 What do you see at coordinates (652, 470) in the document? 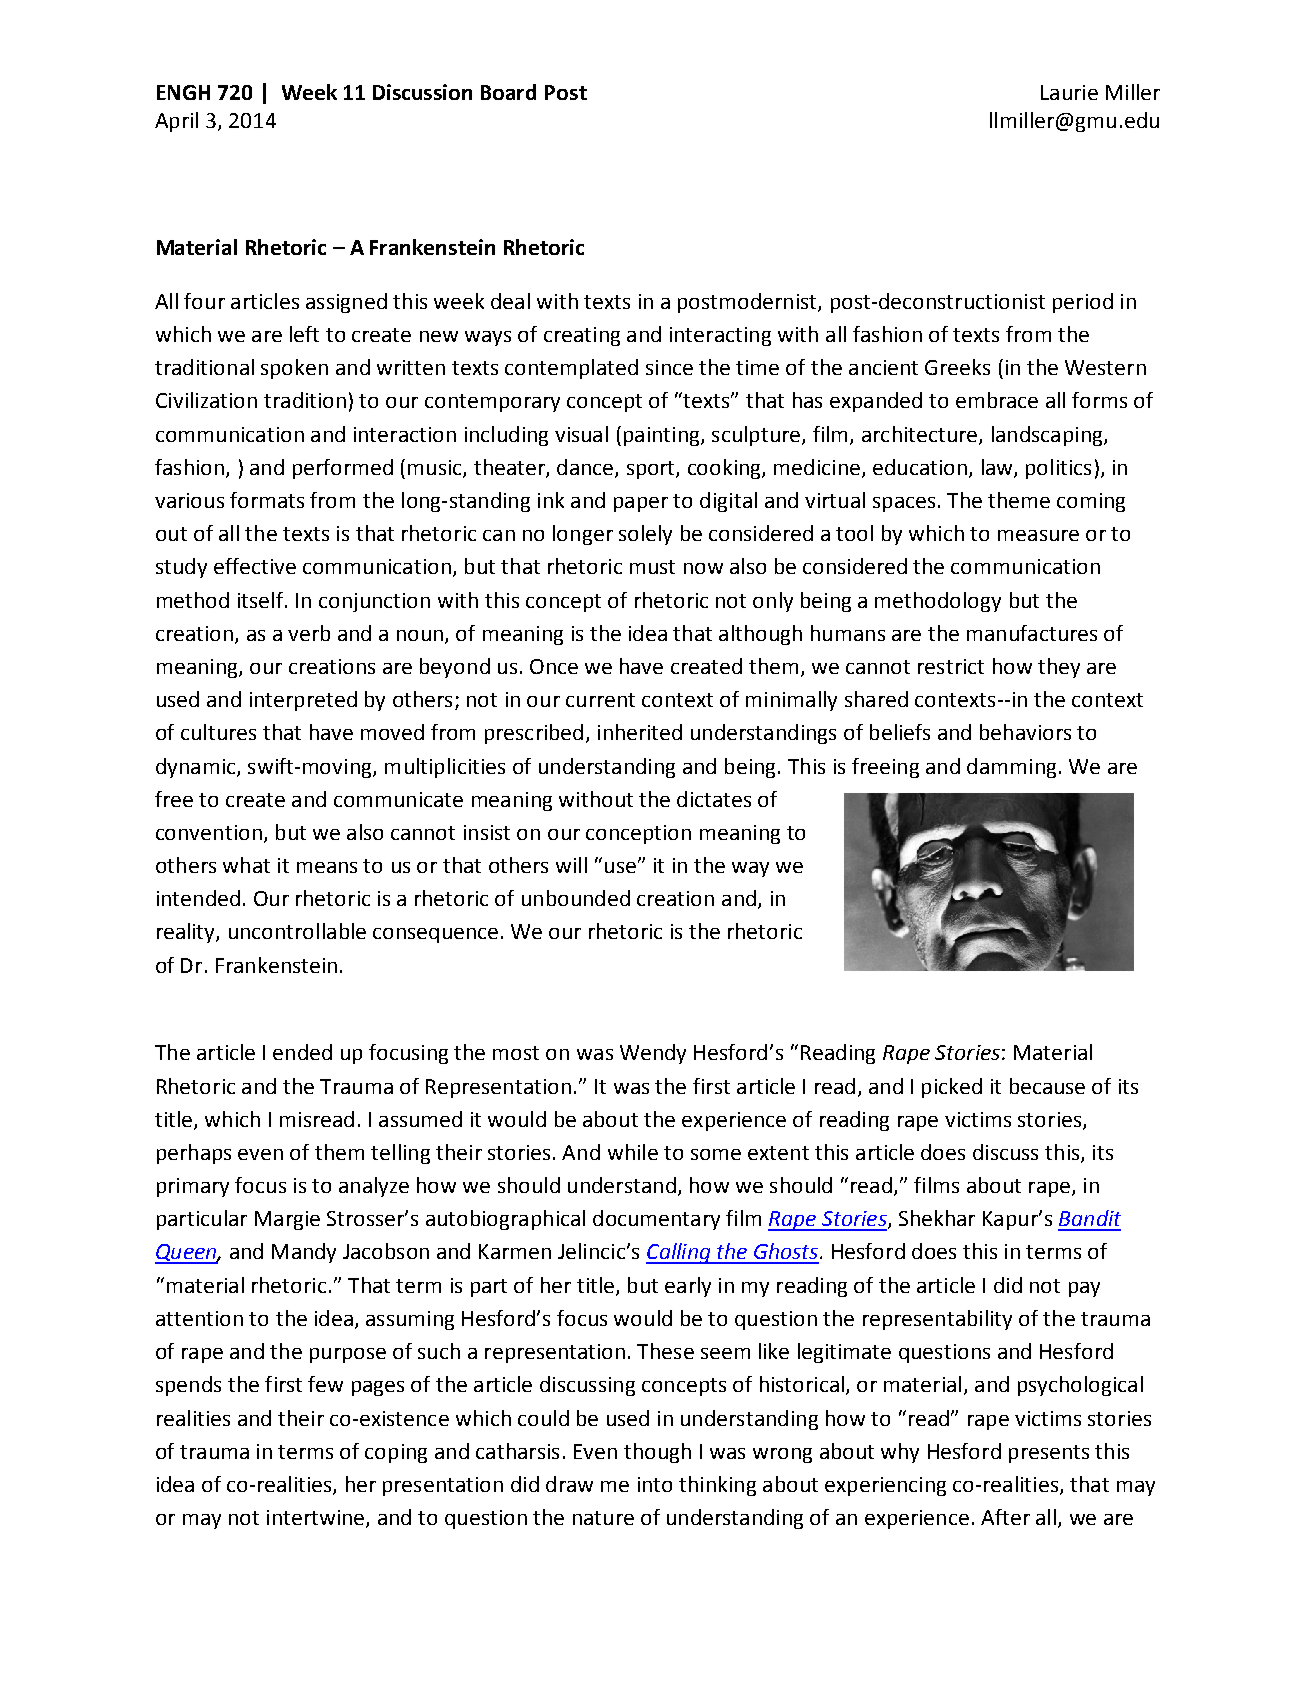
I see `sport` at bounding box center [652, 470].
